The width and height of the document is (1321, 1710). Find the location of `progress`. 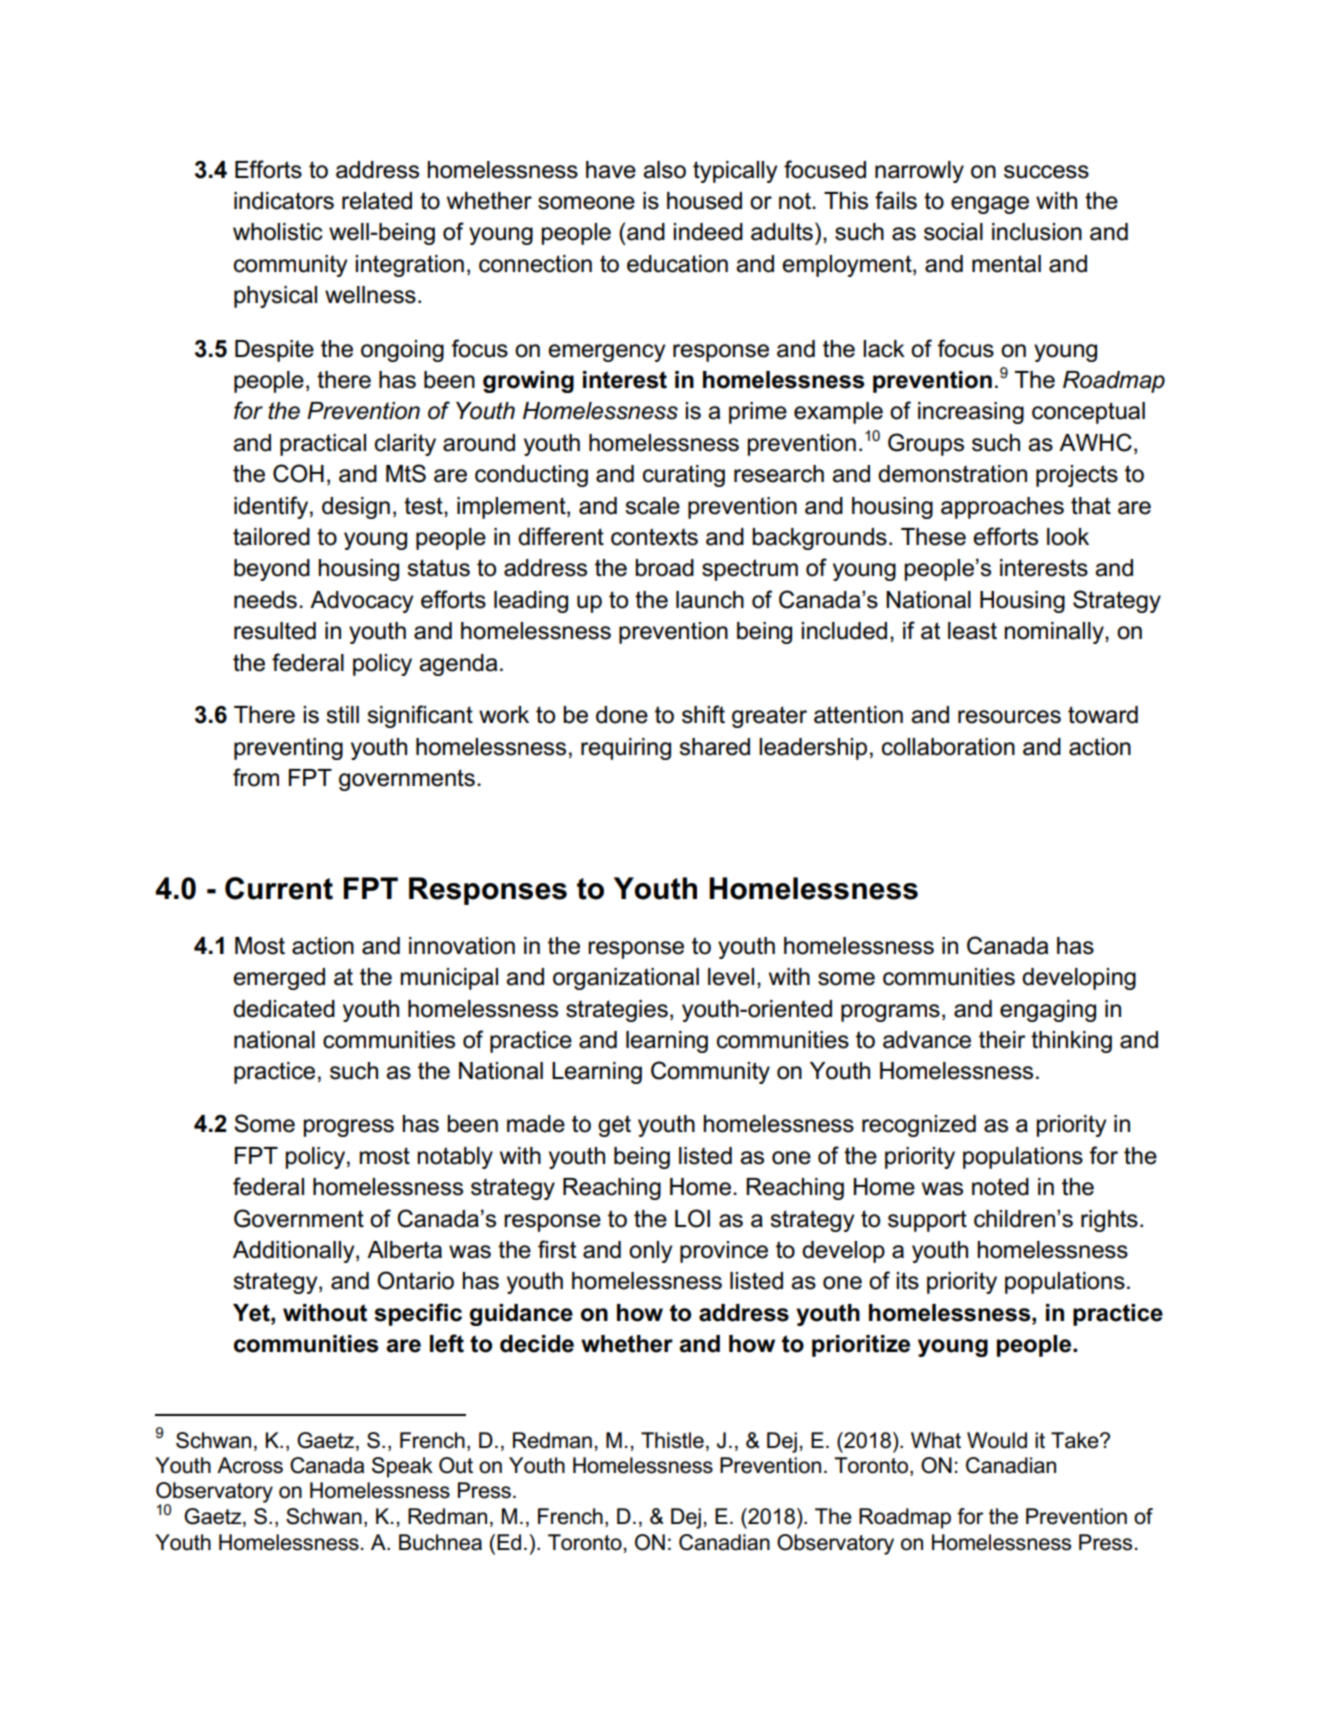

progress is located at coordinates (348, 1128).
